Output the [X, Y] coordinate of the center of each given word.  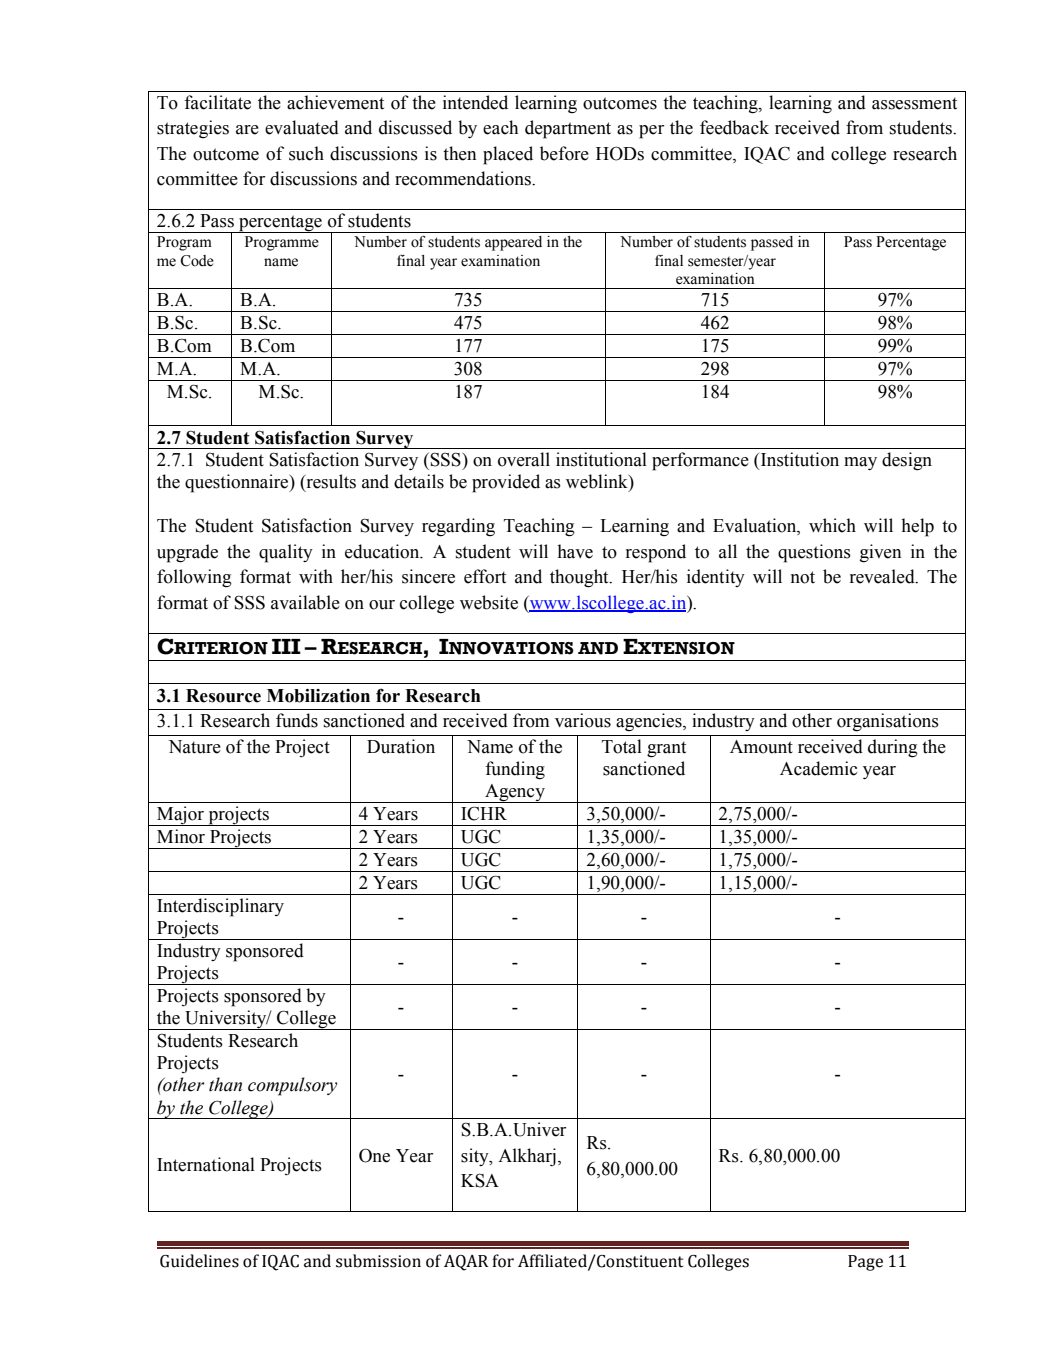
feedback [734, 127]
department [568, 129]
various [583, 720]
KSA [480, 1180]
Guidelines [199, 1261]
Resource [223, 696]
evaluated [302, 127]
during [893, 748]
